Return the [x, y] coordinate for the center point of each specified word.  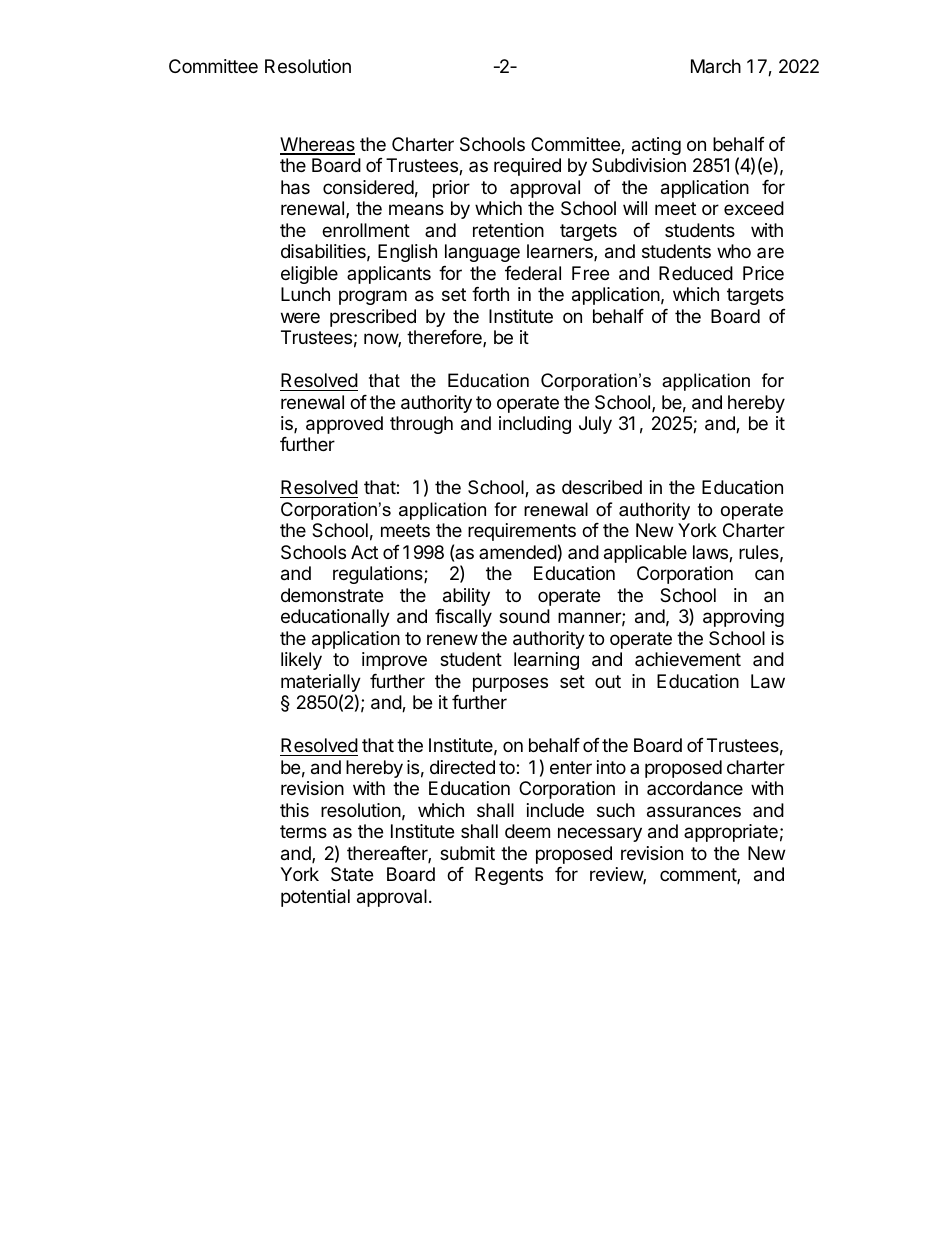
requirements [522, 532]
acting [656, 146]
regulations [379, 575]
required [527, 167]
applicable [645, 554]
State [352, 874]
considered [368, 187]
